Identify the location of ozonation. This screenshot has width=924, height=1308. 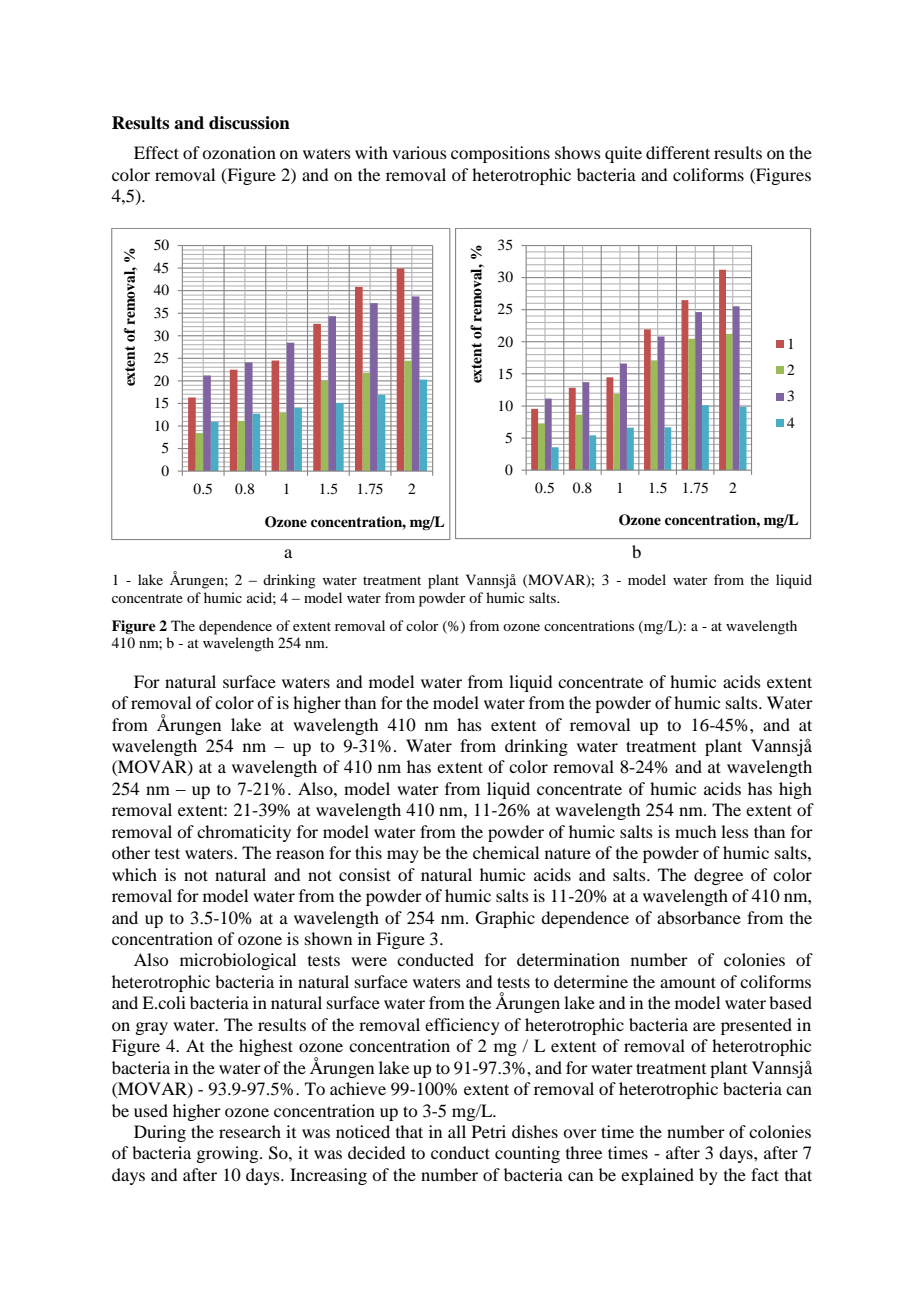
(239, 152).
